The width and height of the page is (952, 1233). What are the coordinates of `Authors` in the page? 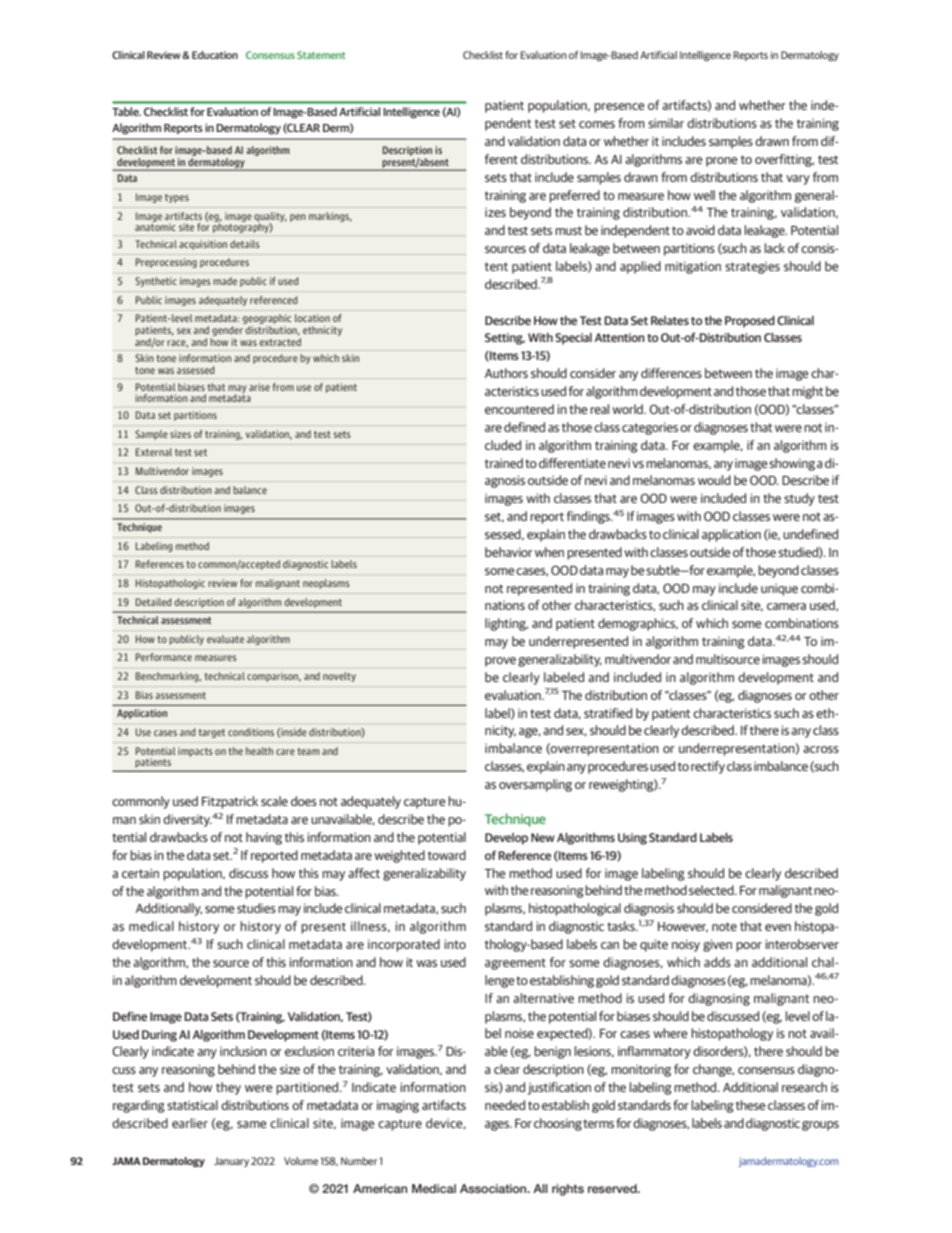 It's located at (506, 373).
